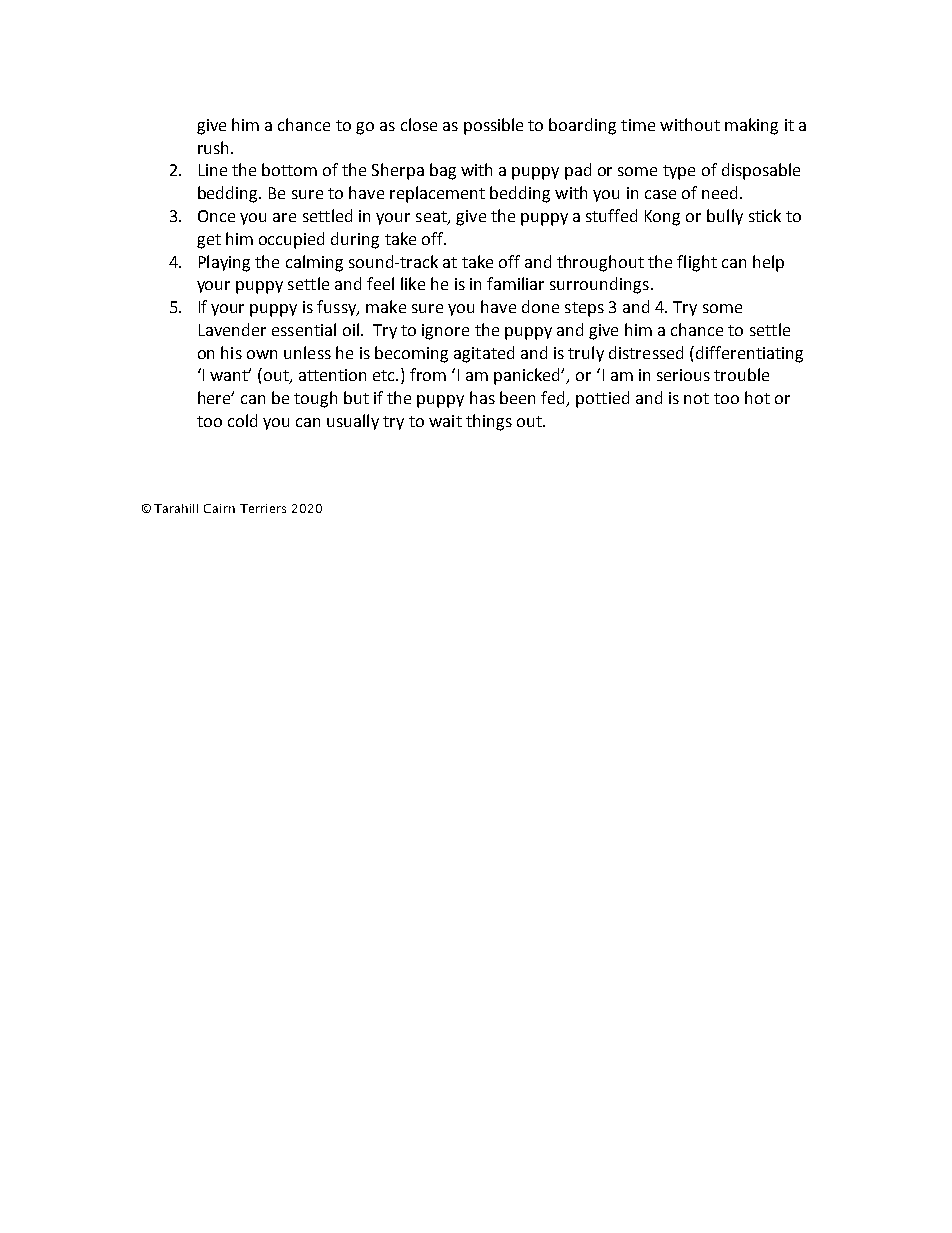 The width and height of the screenshot is (952, 1233). I want to click on tough, so click(315, 399).
